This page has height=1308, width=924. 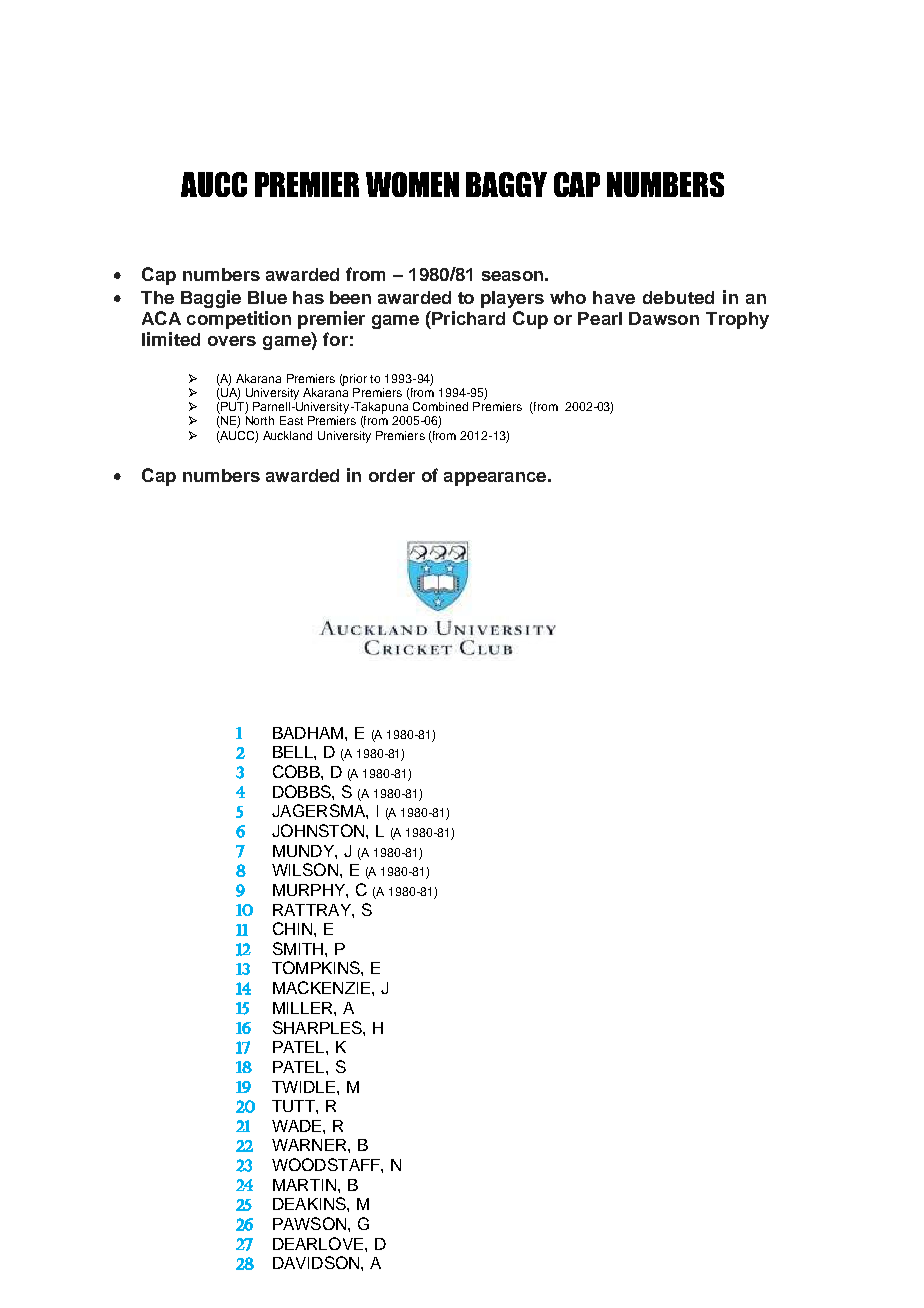 What do you see at coordinates (310, 1203) in the page?
I see `DEAKINS` at bounding box center [310, 1203].
